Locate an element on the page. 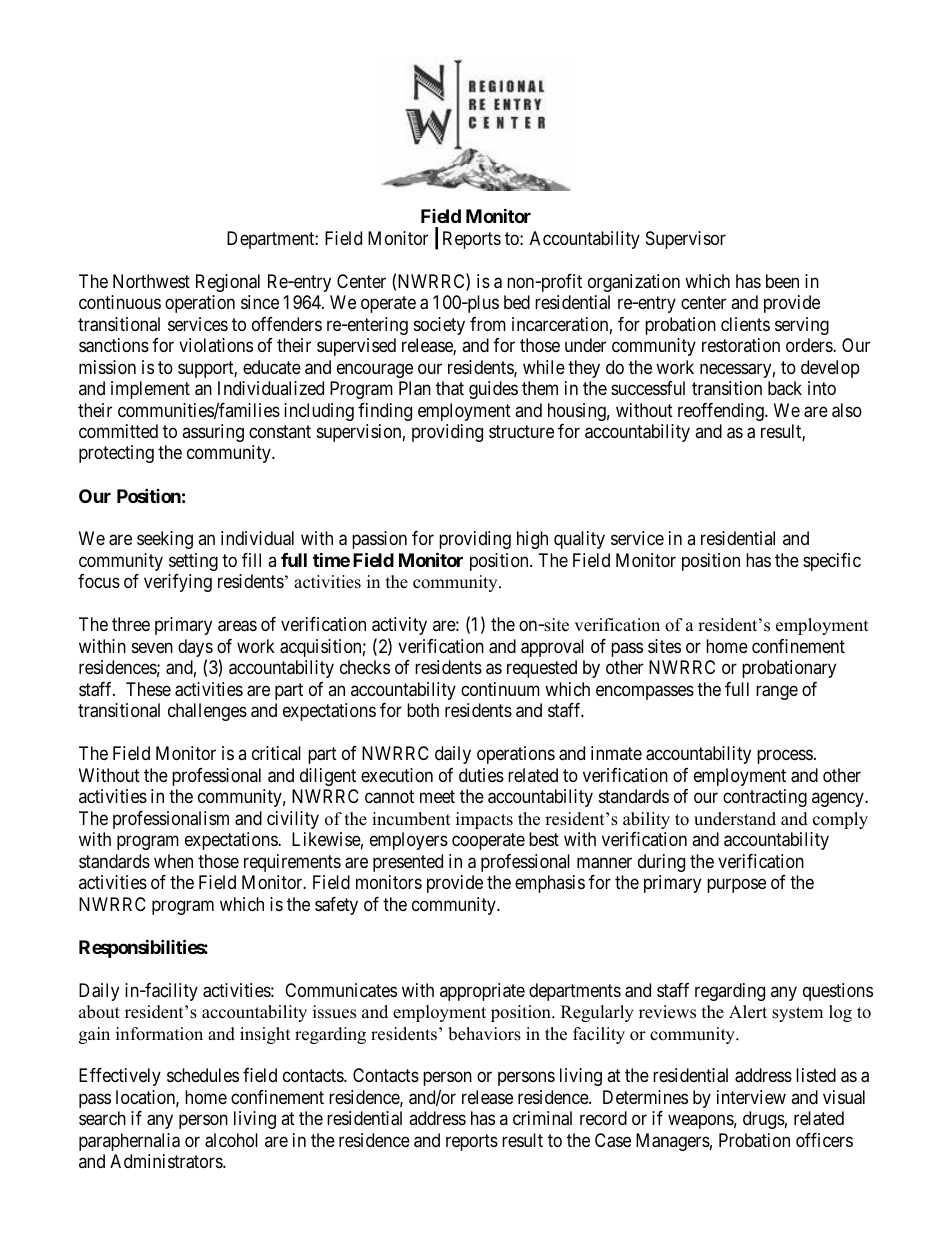 This page has height=1233, width=952. criminal is located at coordinates (542, 1118).
